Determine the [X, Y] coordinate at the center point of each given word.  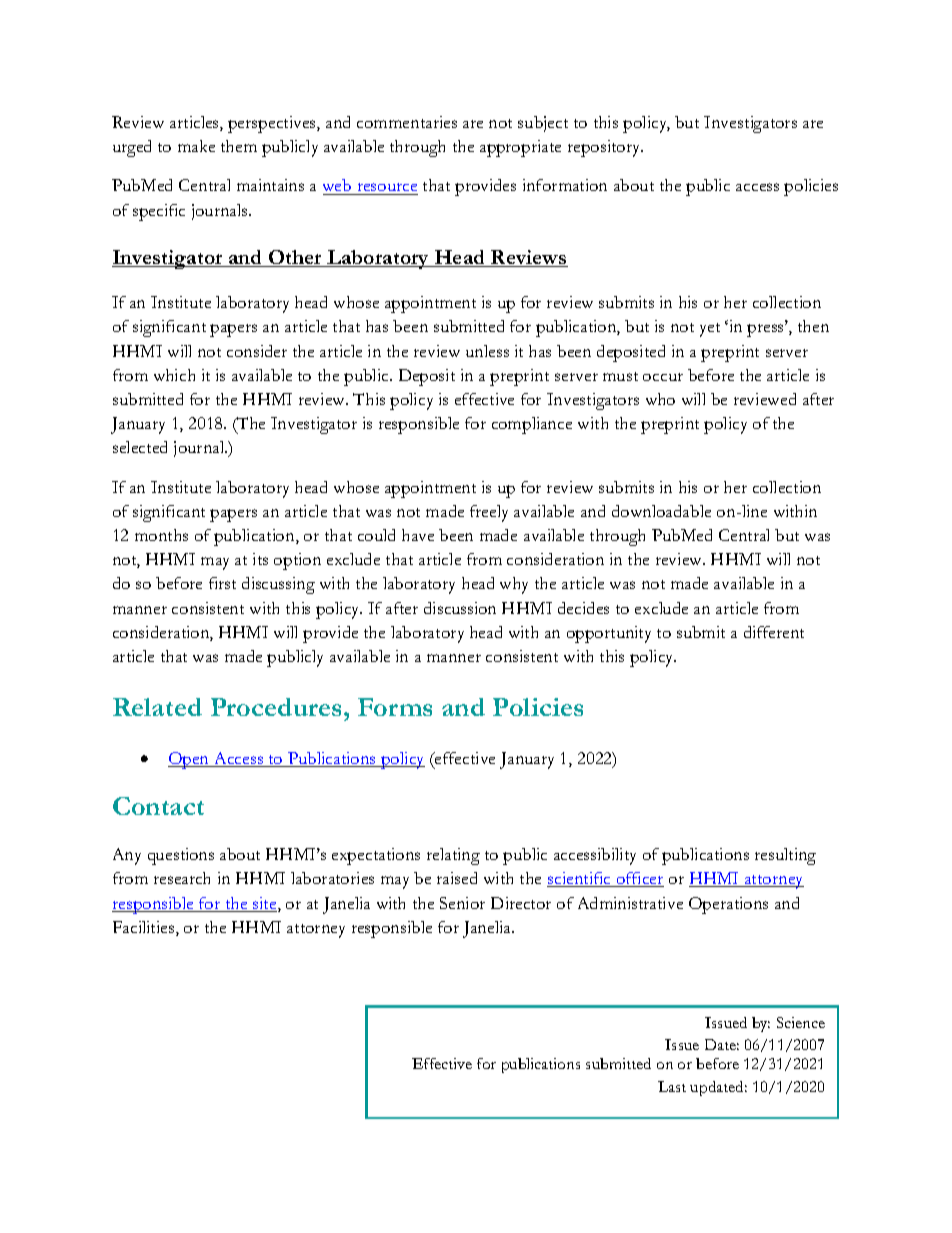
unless [487, 351]
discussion [460, 608]
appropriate [520, 148]
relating [453, 856]
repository [605, 148]
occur [663, 377]
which [174, 375]
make [196, 146]
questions [181, 856]
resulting [785, 856]
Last [672, 1086]
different [774, 632]
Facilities [145, 928]
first [222, 583]
